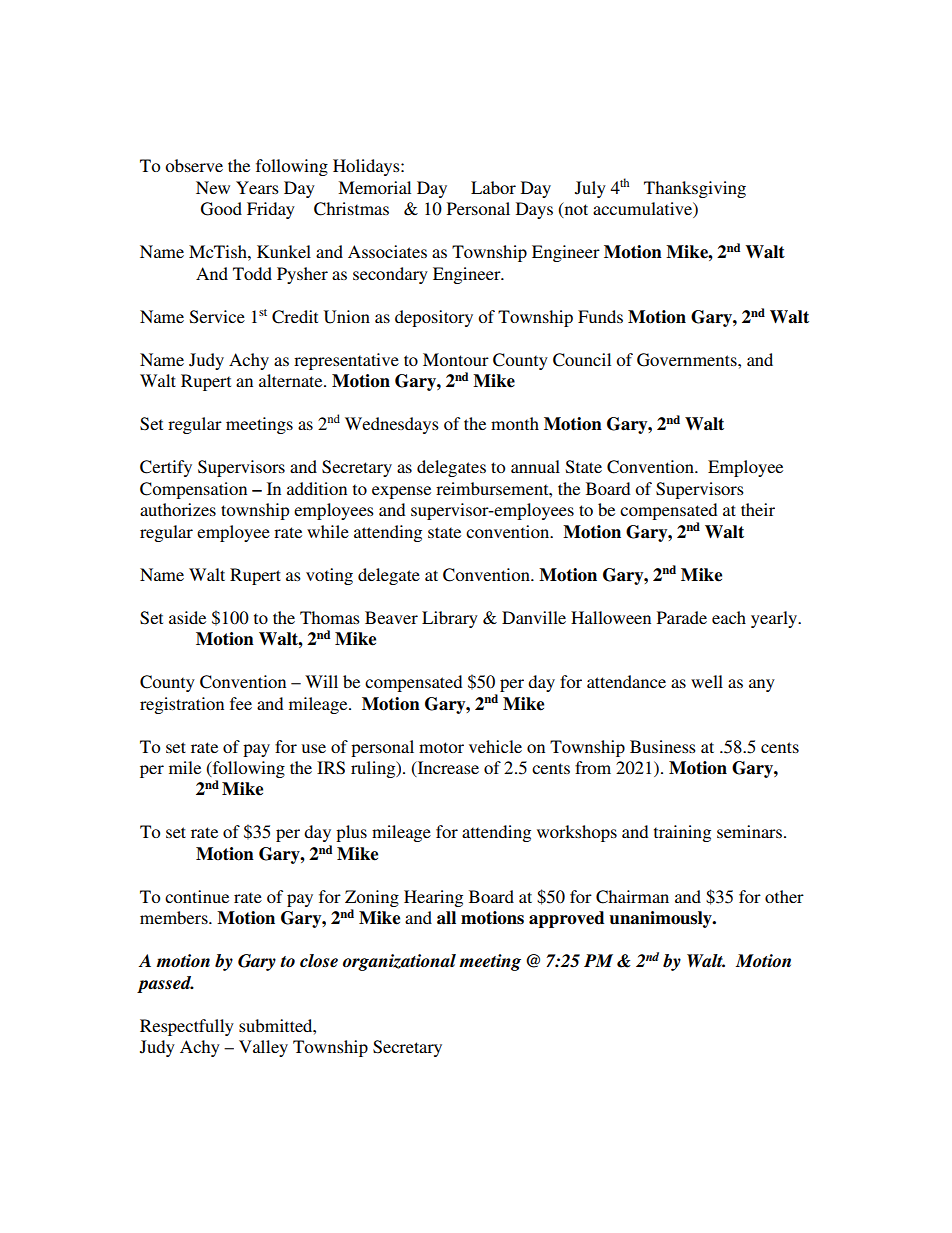 This page has width=952, height=1233. What do you see at coordinates (495, 746) in the page?
I see `vehicle` at bounding box center [495, 746].
